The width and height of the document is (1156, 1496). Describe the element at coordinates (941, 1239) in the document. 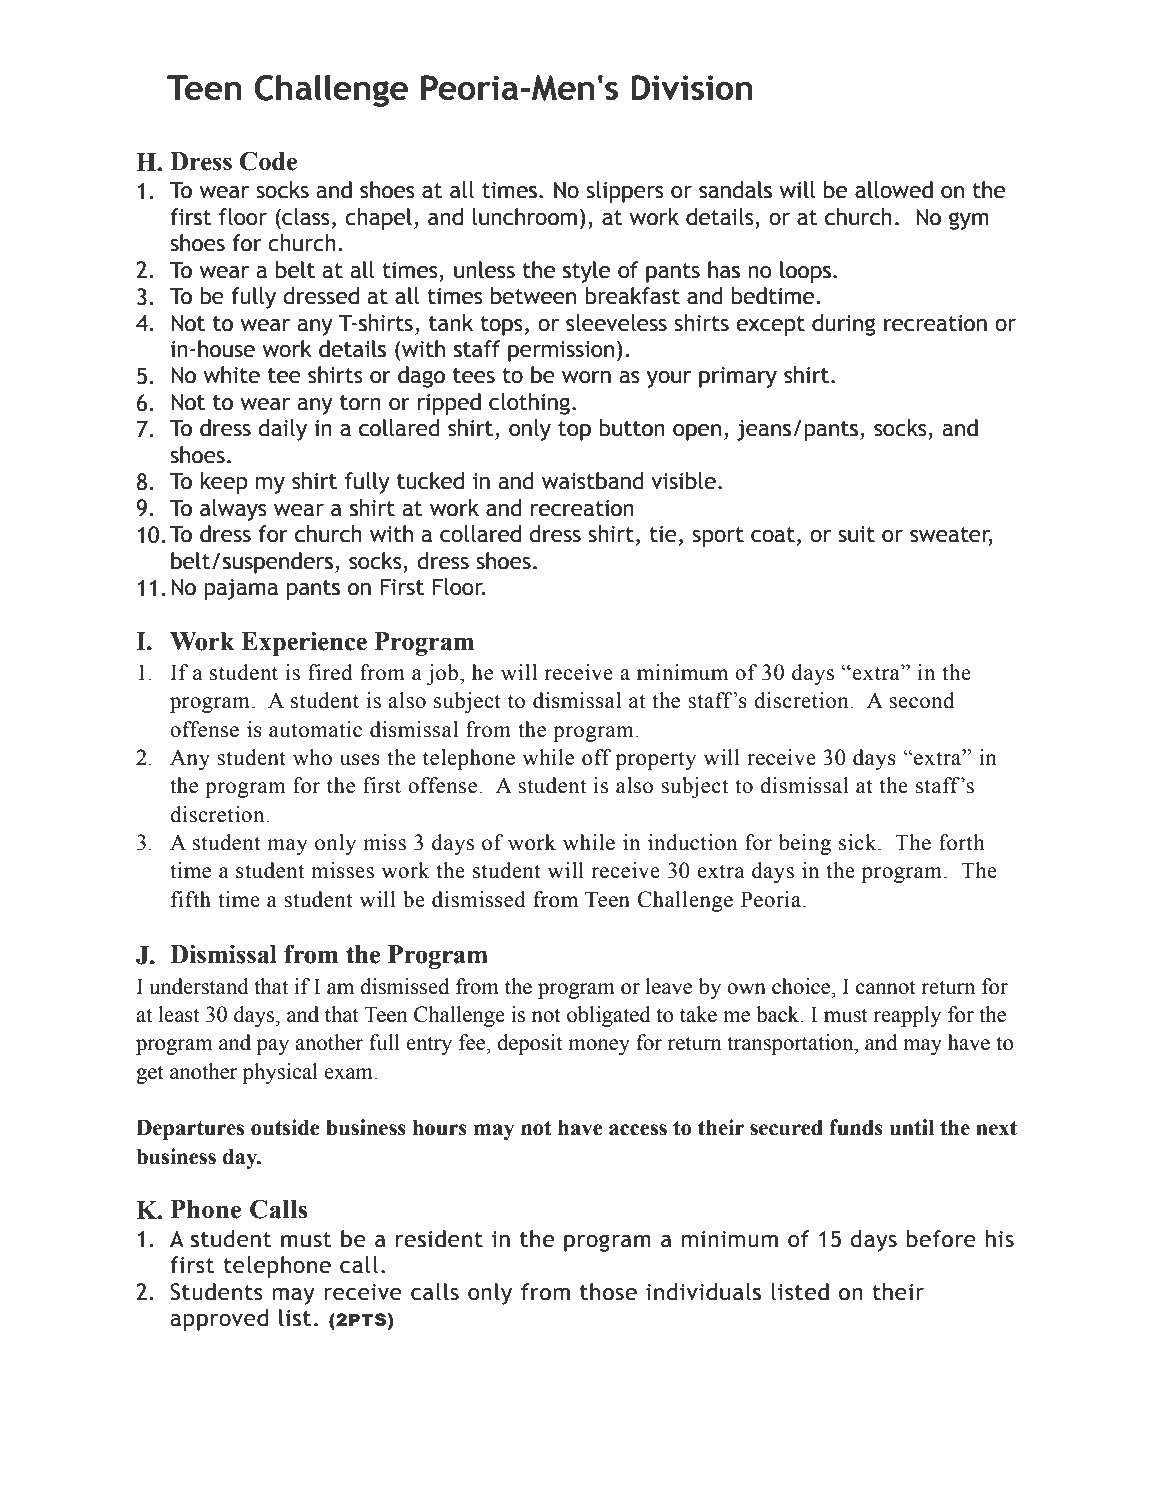

I see `before` at that location.
